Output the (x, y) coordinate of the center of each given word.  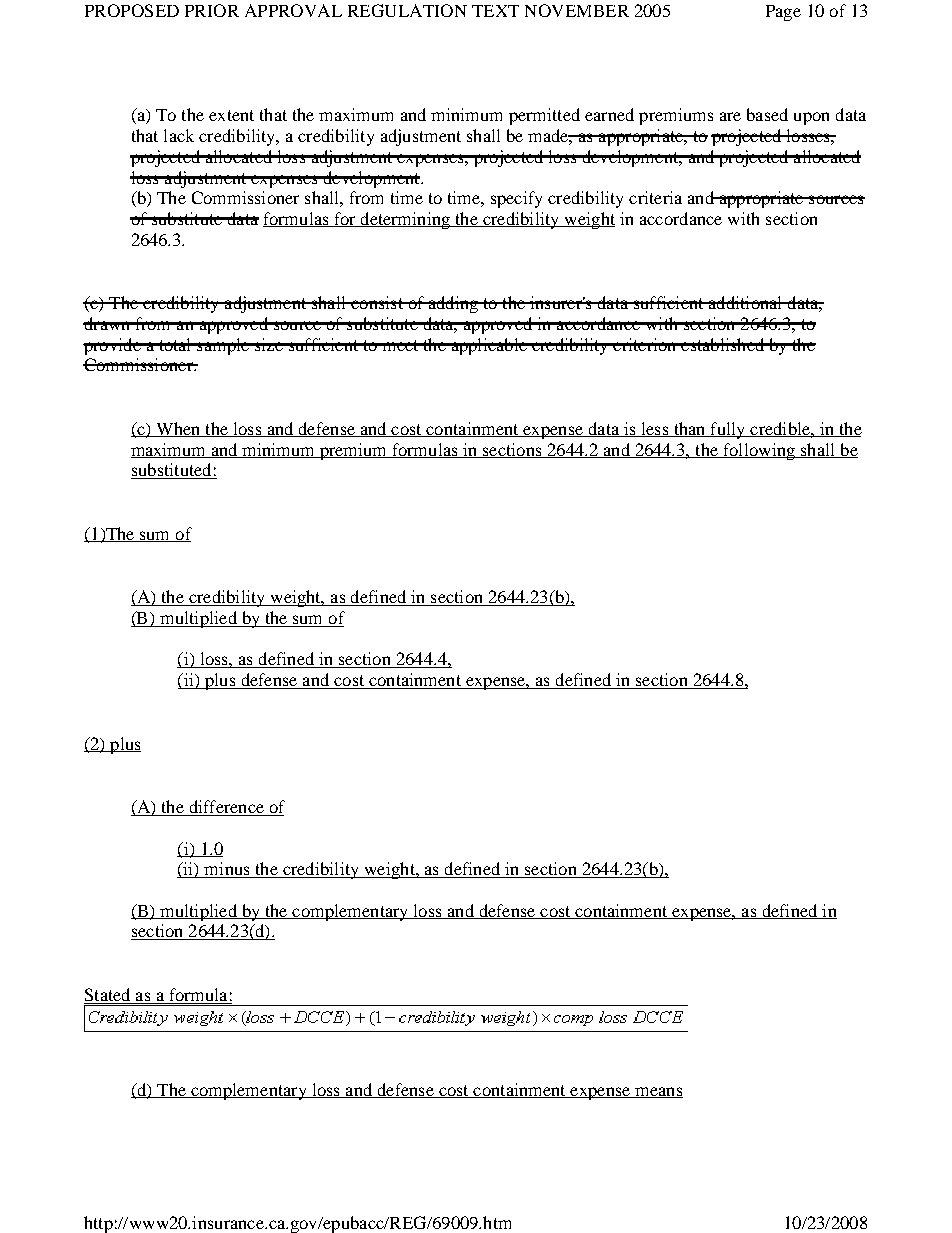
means (658, 1092)
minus (227, 870)
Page (783, 13)
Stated (108, 996)
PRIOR (212, 10)
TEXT (495, 11)
